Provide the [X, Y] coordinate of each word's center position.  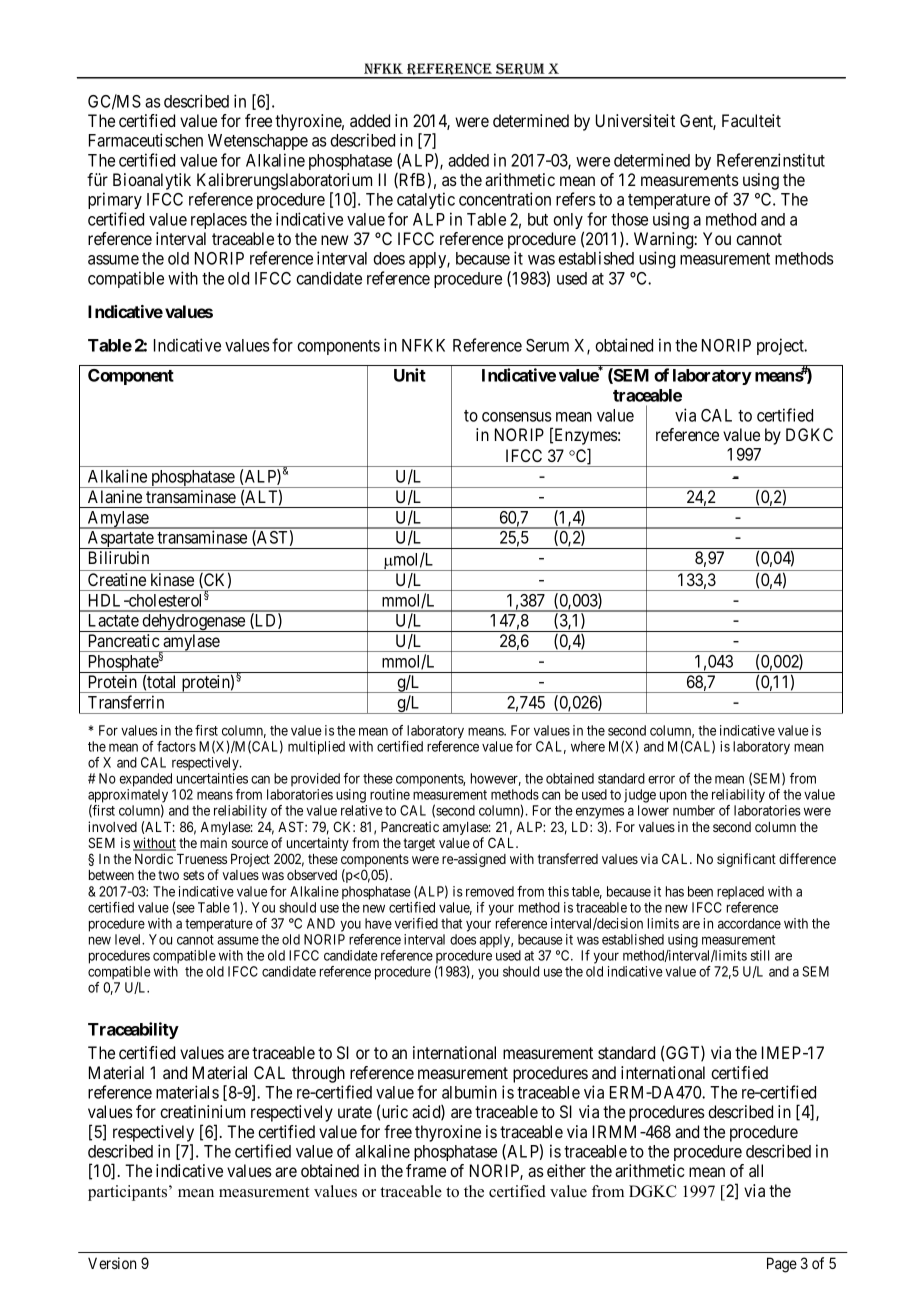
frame [426, 1170]
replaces [219, 221]
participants [129, 1193]
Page [782, 1265]
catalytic [426, 200]
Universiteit [635, 120]
